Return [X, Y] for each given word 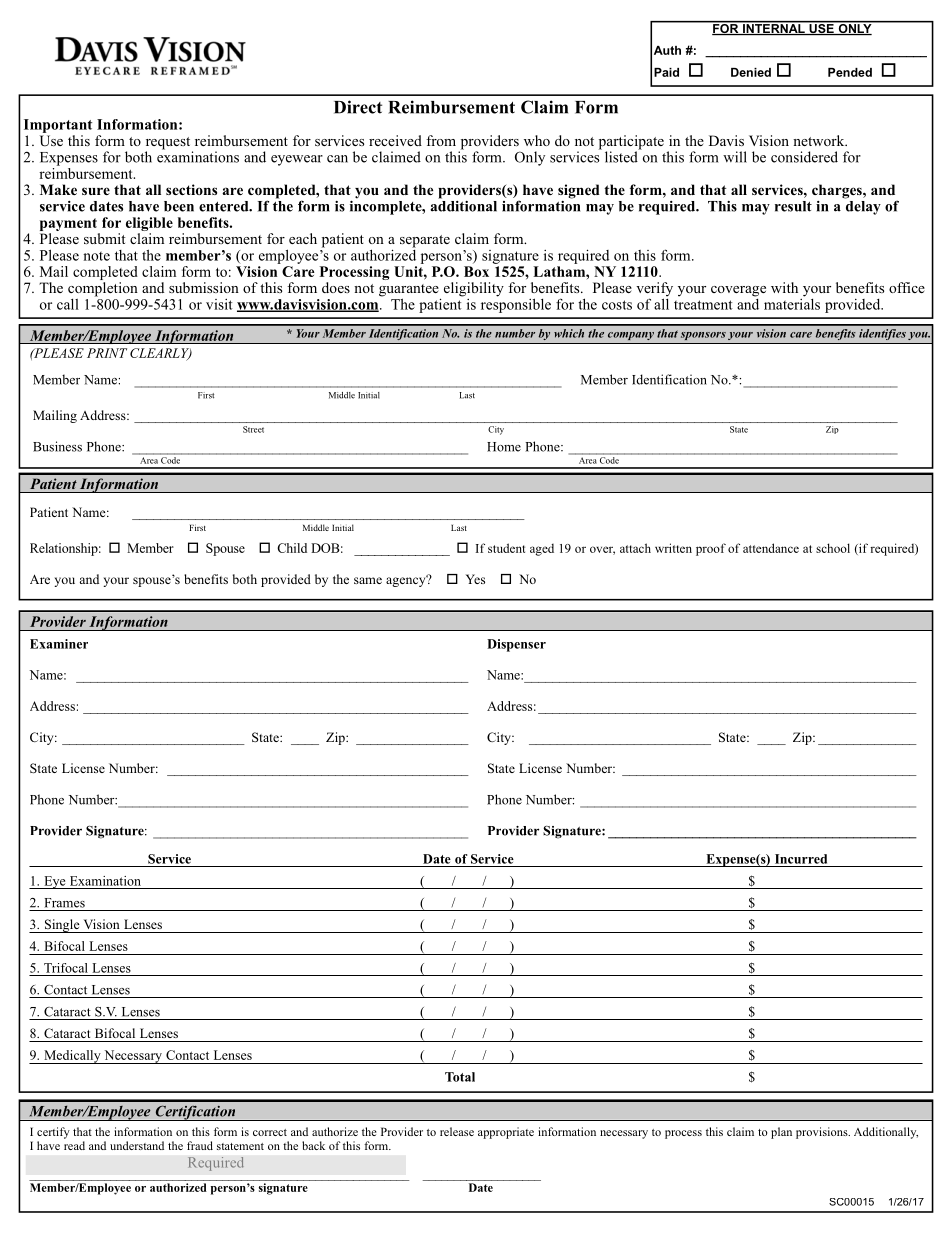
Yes [475, 579]
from [441, 140]
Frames [64, 903]
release [457, 1131]
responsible [516, 304]
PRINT [107, 353]
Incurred [801, 859]
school [833, 548]
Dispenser [516, 645]
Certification [195, 1113]
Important [58, 126]
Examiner [59, 644]
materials [792, 303]
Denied [751, 72]
